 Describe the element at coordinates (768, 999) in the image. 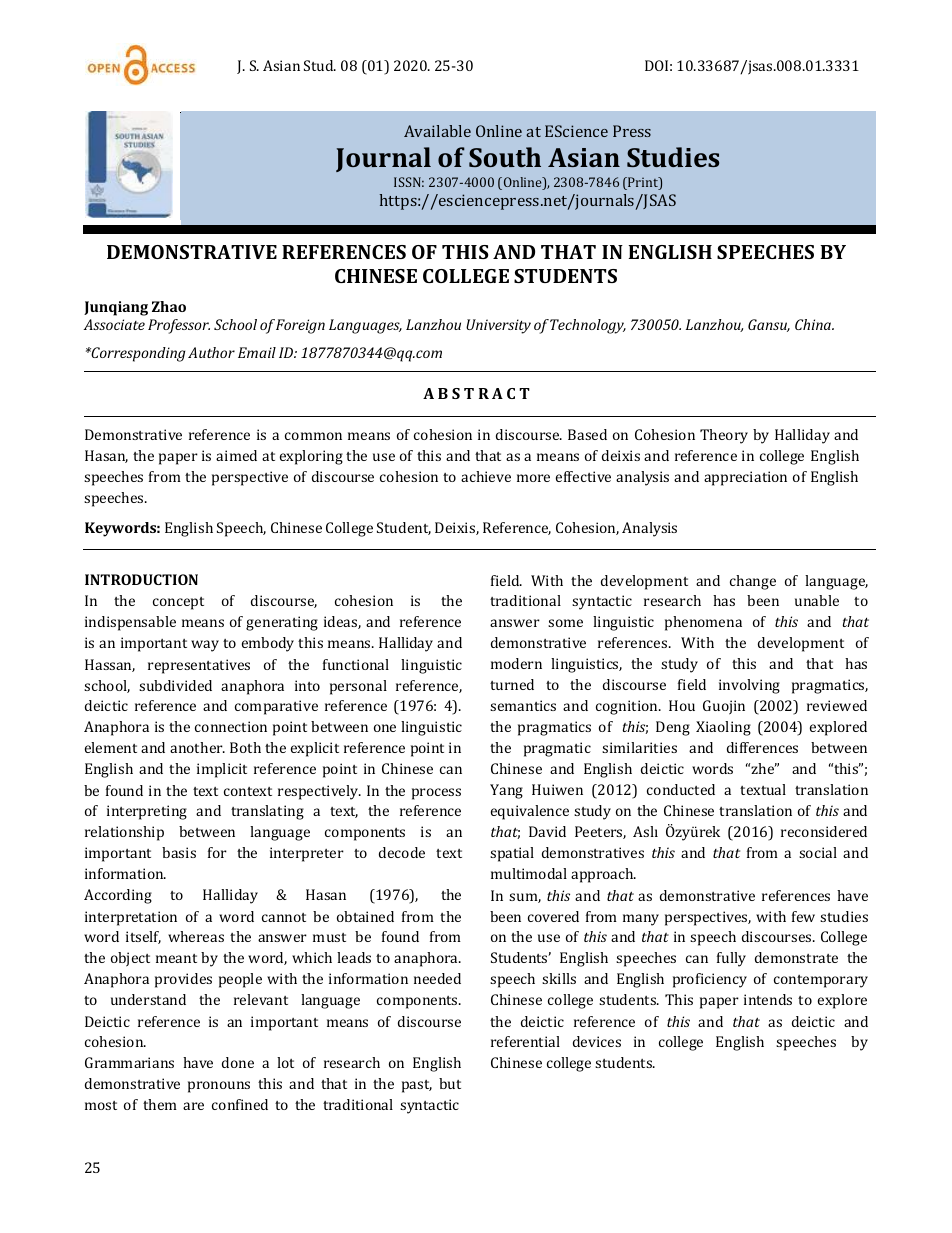

I see `intends` at that location.
